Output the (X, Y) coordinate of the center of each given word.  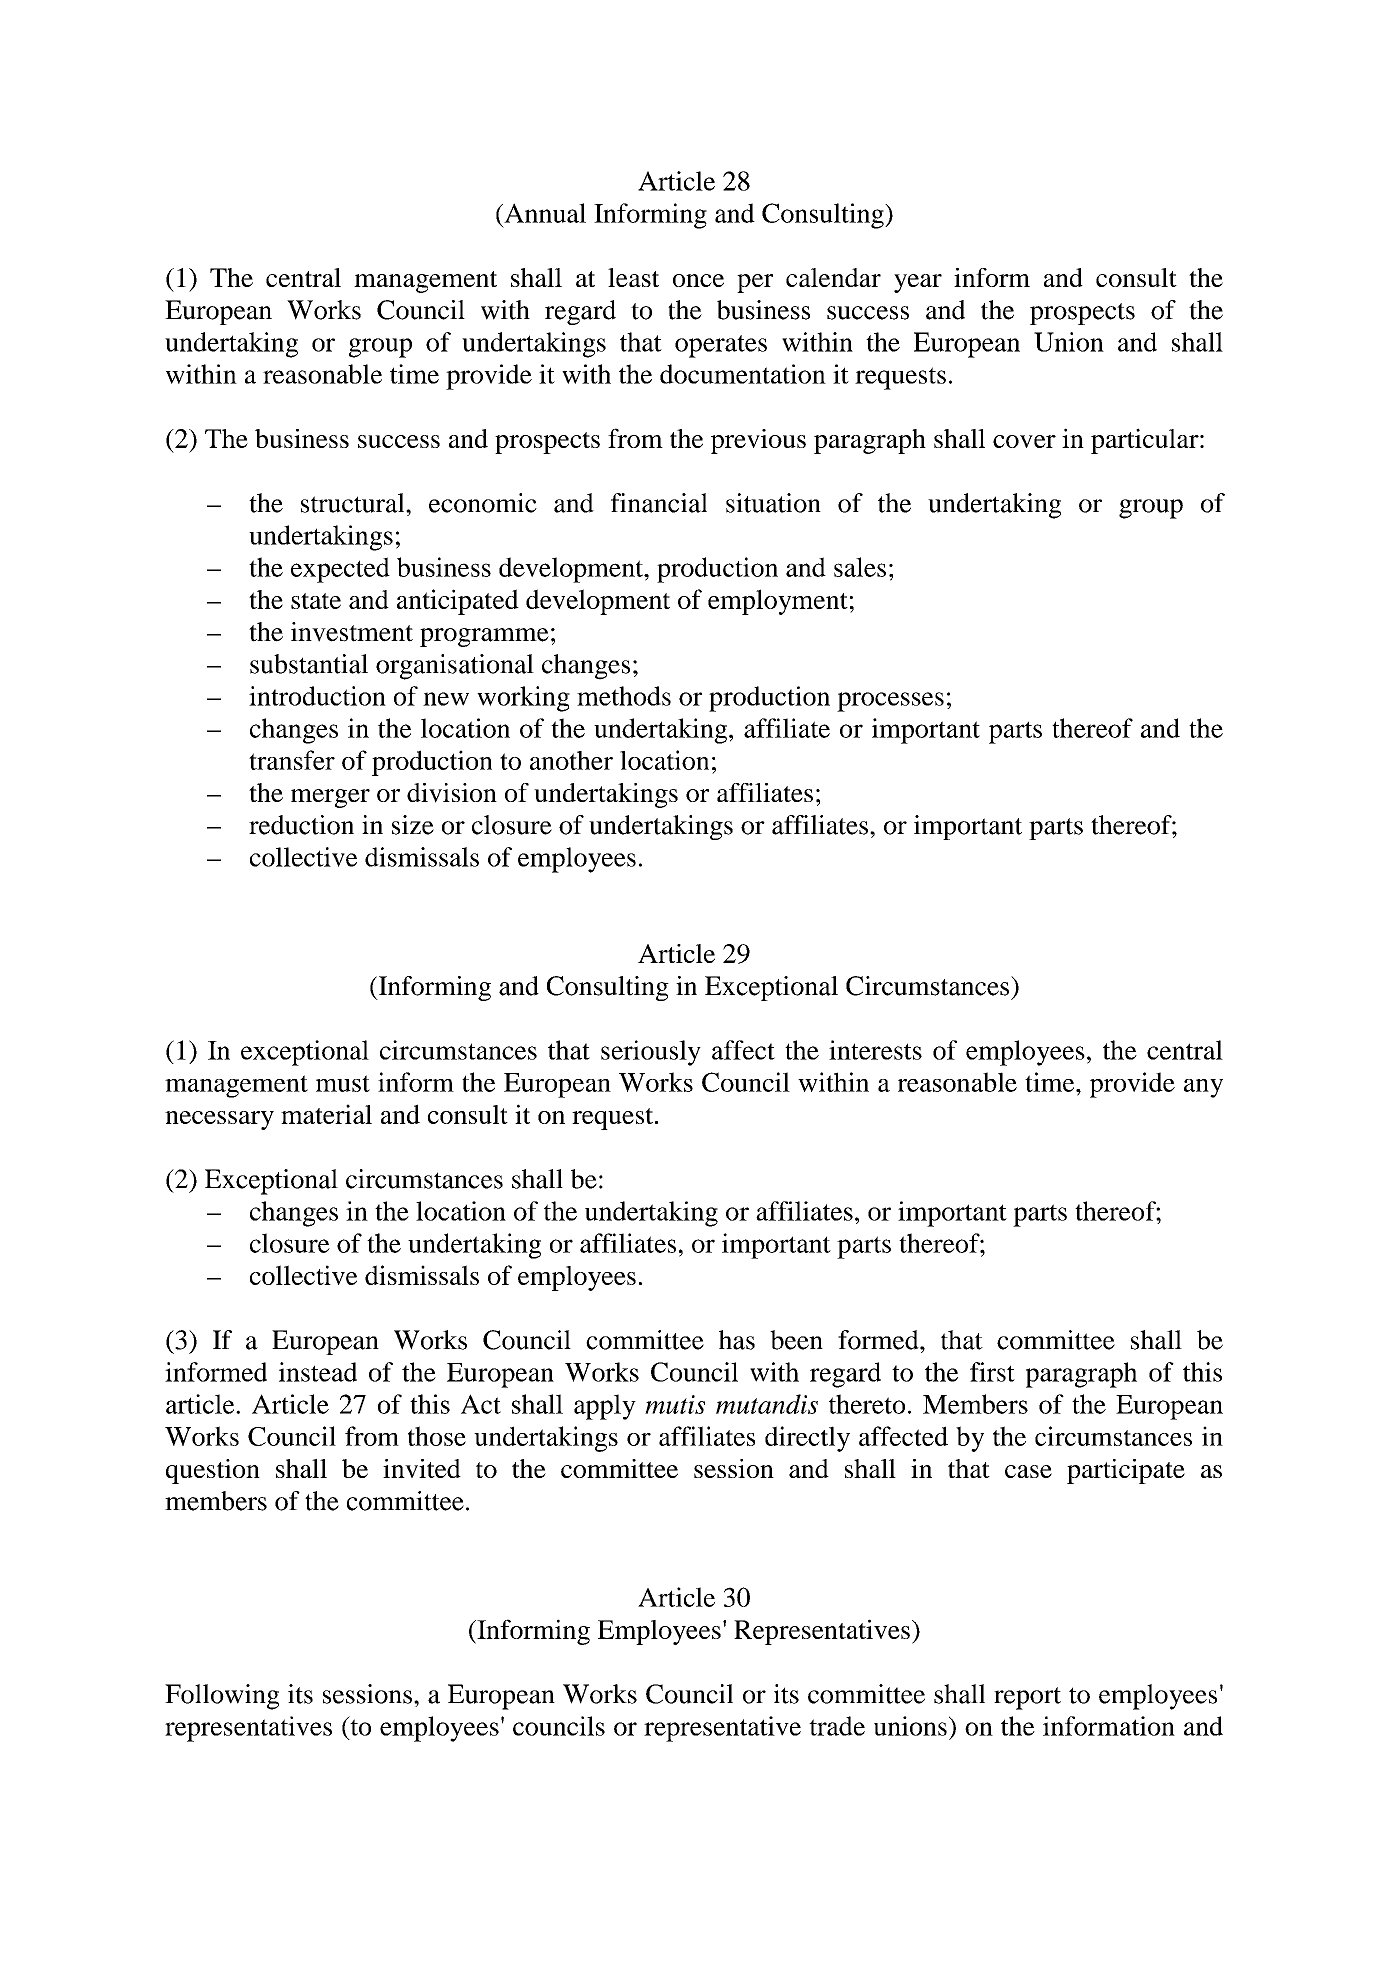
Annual (544, 213)
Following (222, 1697)
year (918, 283)
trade (837, 1726)
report (1027, 1698)
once (698, 280)
